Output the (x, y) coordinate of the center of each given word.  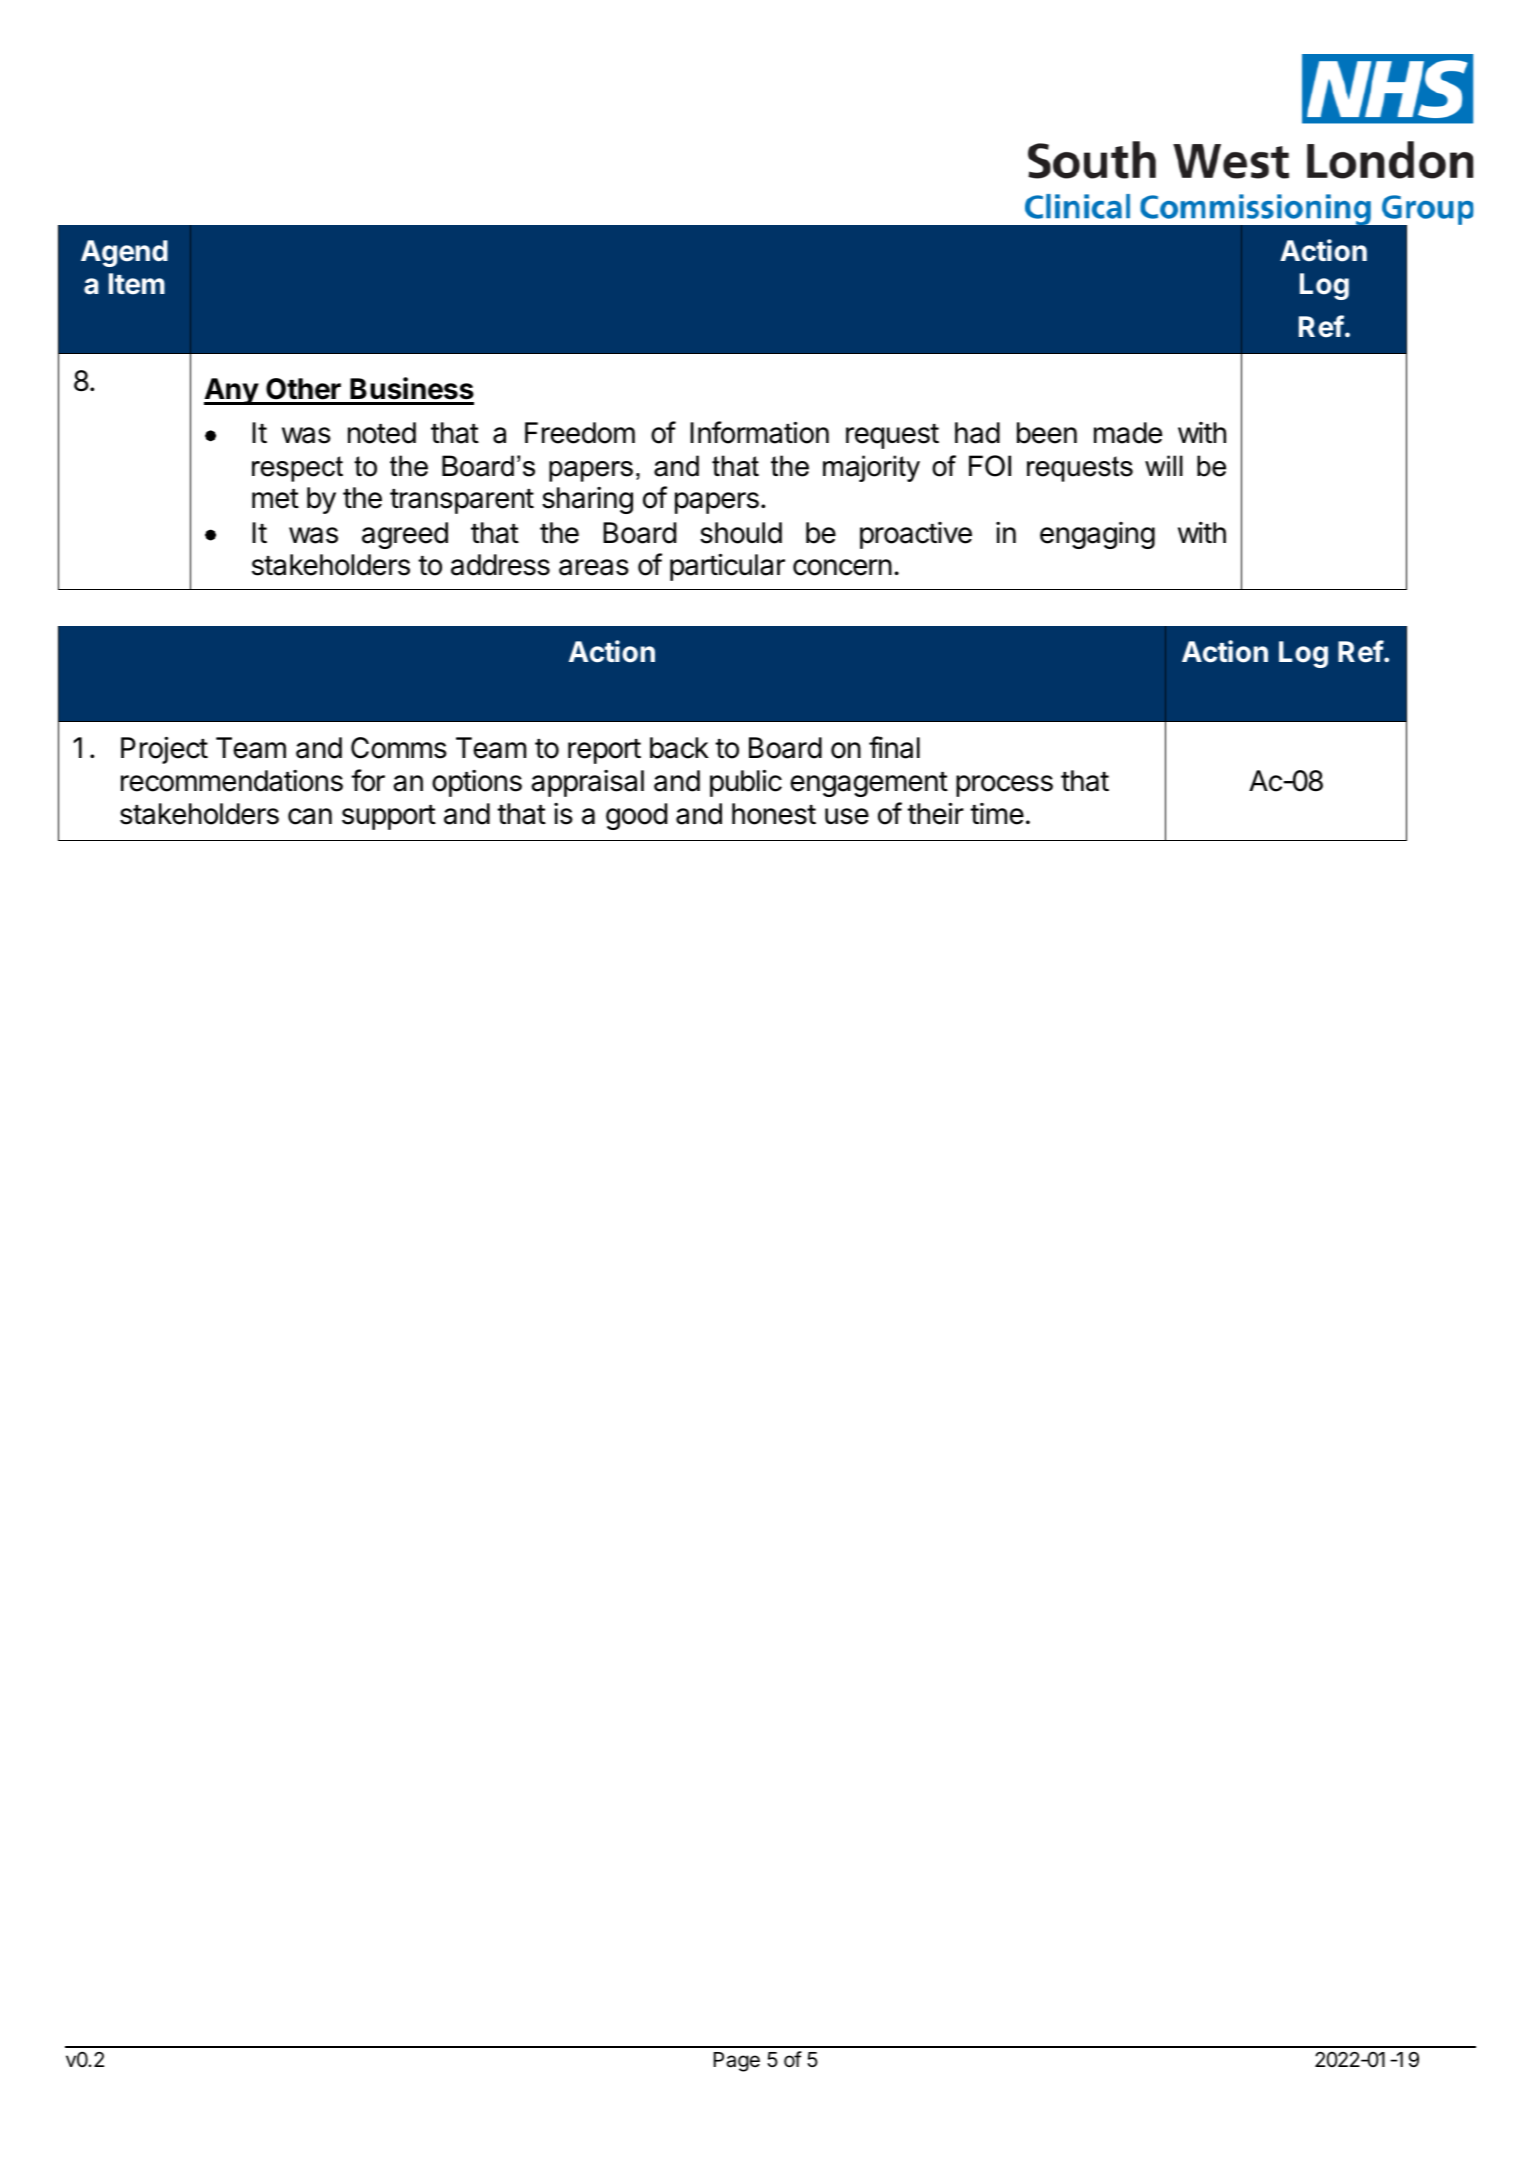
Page (737, 2062)
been (1047, 433)
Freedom (580, 433)
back (679, 748)
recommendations (232, 781)
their (935, 813)
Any (232, 391)
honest (774, 814)
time (997, 814)
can (310, 816)
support (389, 817)
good (636, 816)
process (1004, 786)
